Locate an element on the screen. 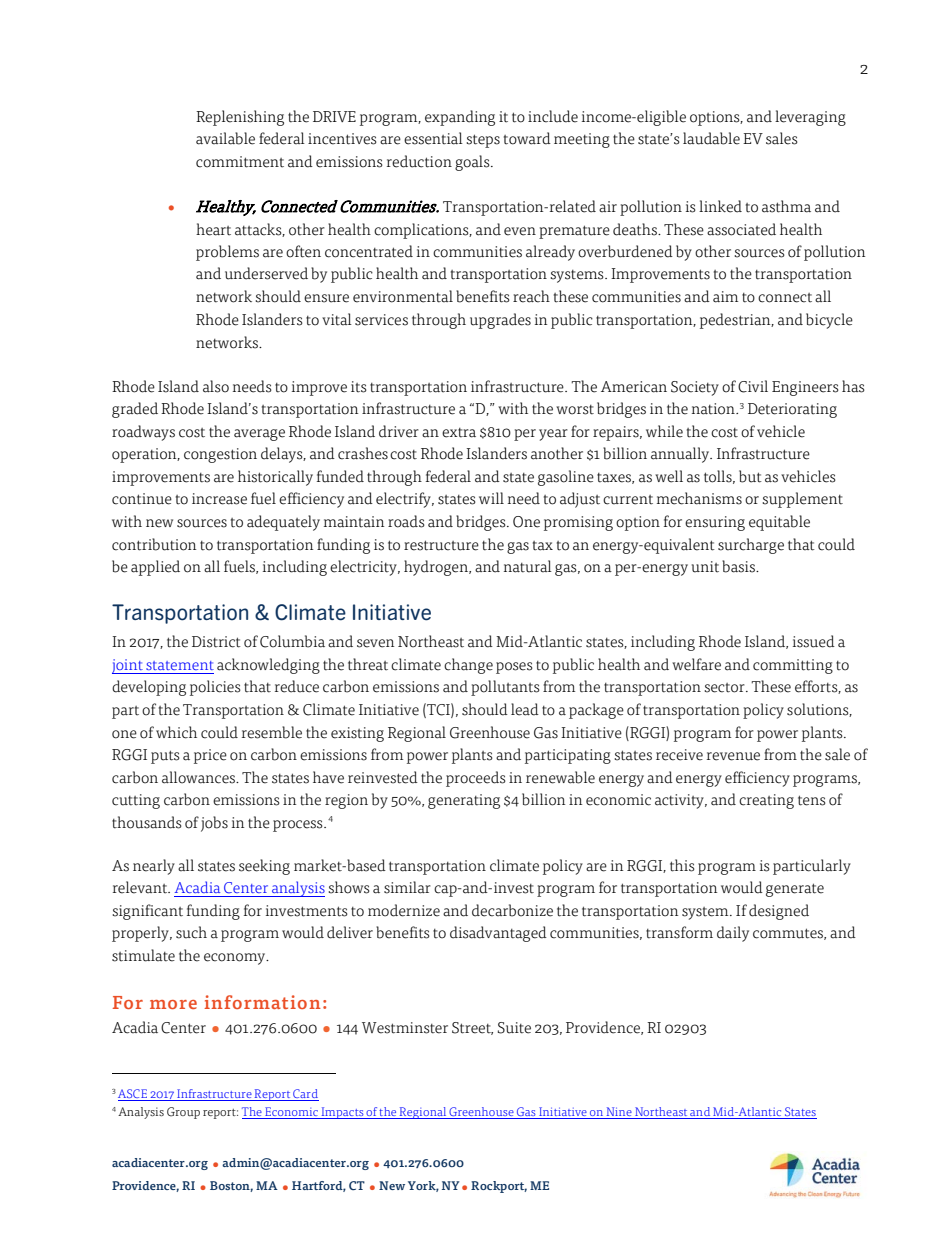 This screenshot has height=1233, width=952. Group is located at coordinates (183, 1113).
